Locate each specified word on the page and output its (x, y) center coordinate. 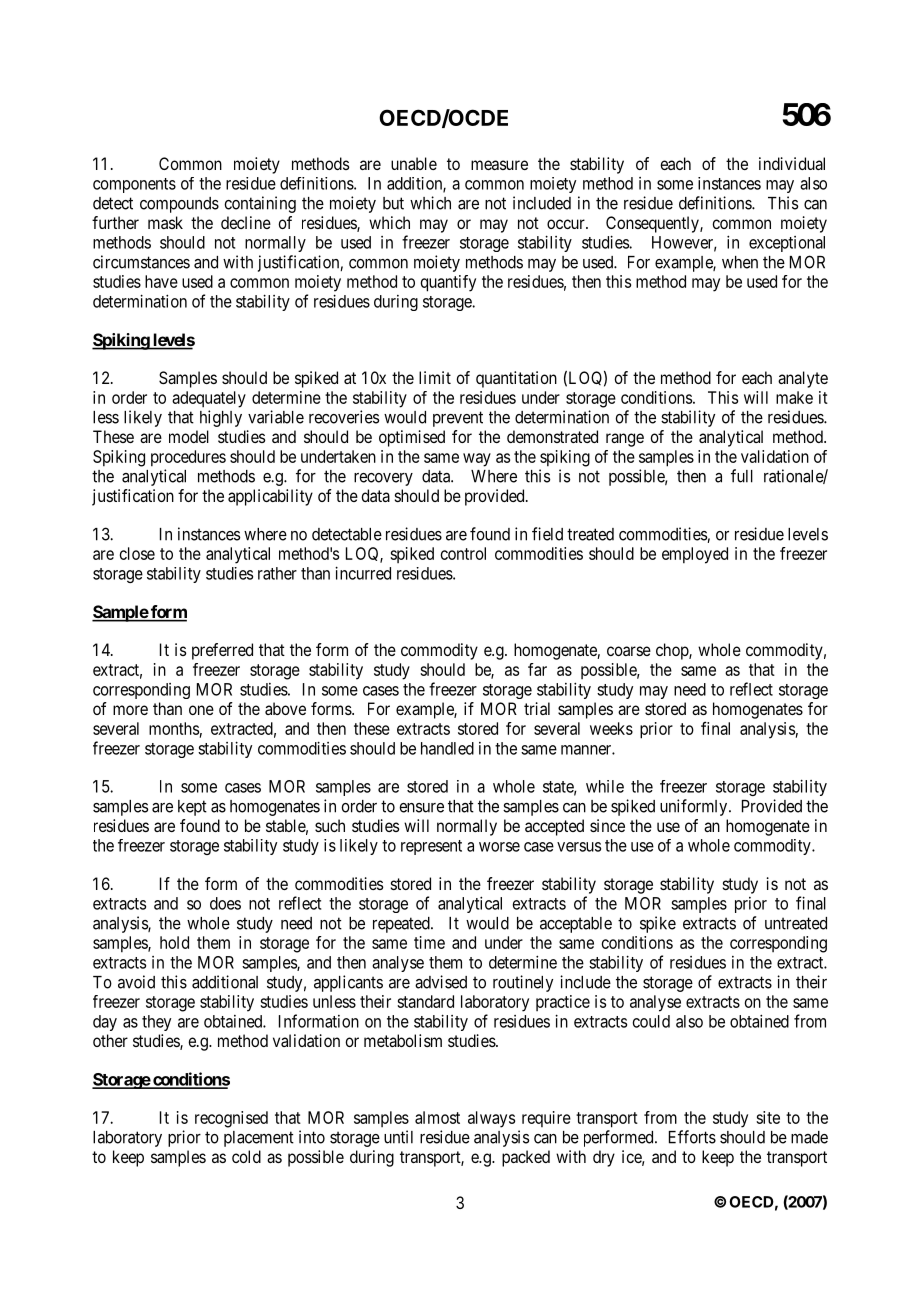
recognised (231, 1119)
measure (499, 165)
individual (792, 163)
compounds (179, 205)
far (537, 669)
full (742, 476)
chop (673, 651)
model (189, 436)
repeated (402, 925)
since (607, 825)
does (225, 903)
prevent (458, 419)
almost (437, 1117)
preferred (222, 651)
